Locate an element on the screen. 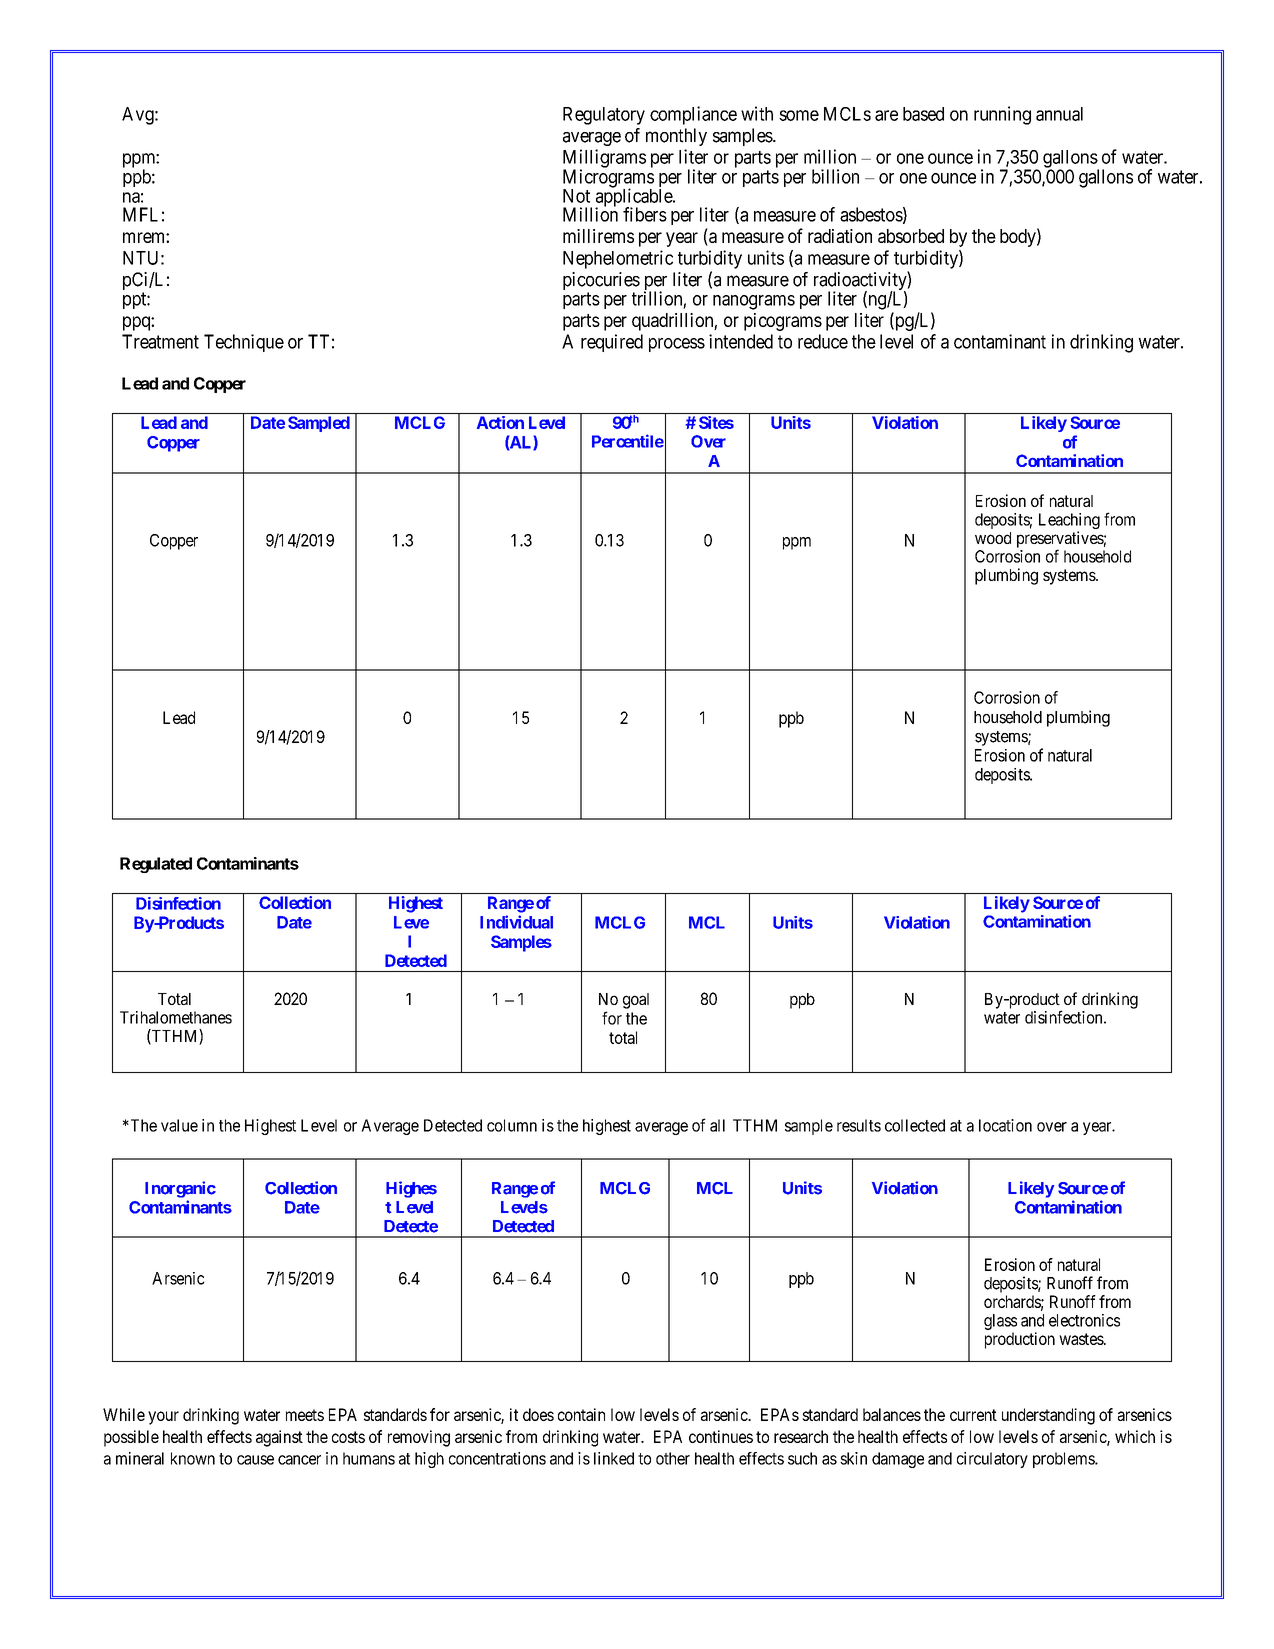 This screenshot has height=1649, width=1274. Treatment is located at coordinates (160, 341).
